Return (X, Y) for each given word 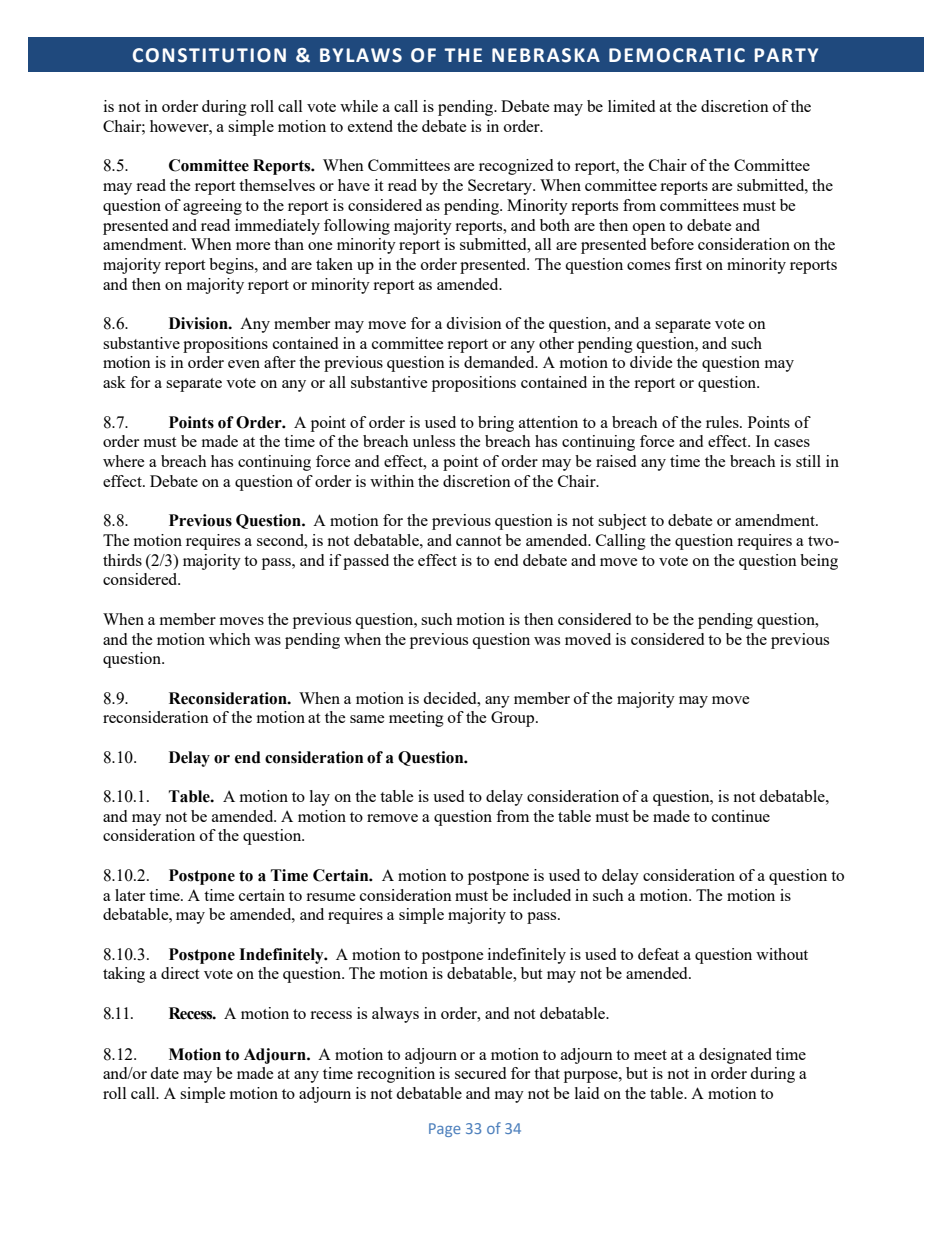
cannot (478, 541)
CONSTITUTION (209, 55)
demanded (500, 362)
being (819, 562)
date (164, 1073)
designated (735, 1056)
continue (741, 816)
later (130, 895)
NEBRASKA (546, 55)
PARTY (786, 55)
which (230, 639)
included (542, 895)
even (244, 364)
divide (651, 362)
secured (480, 1073)
